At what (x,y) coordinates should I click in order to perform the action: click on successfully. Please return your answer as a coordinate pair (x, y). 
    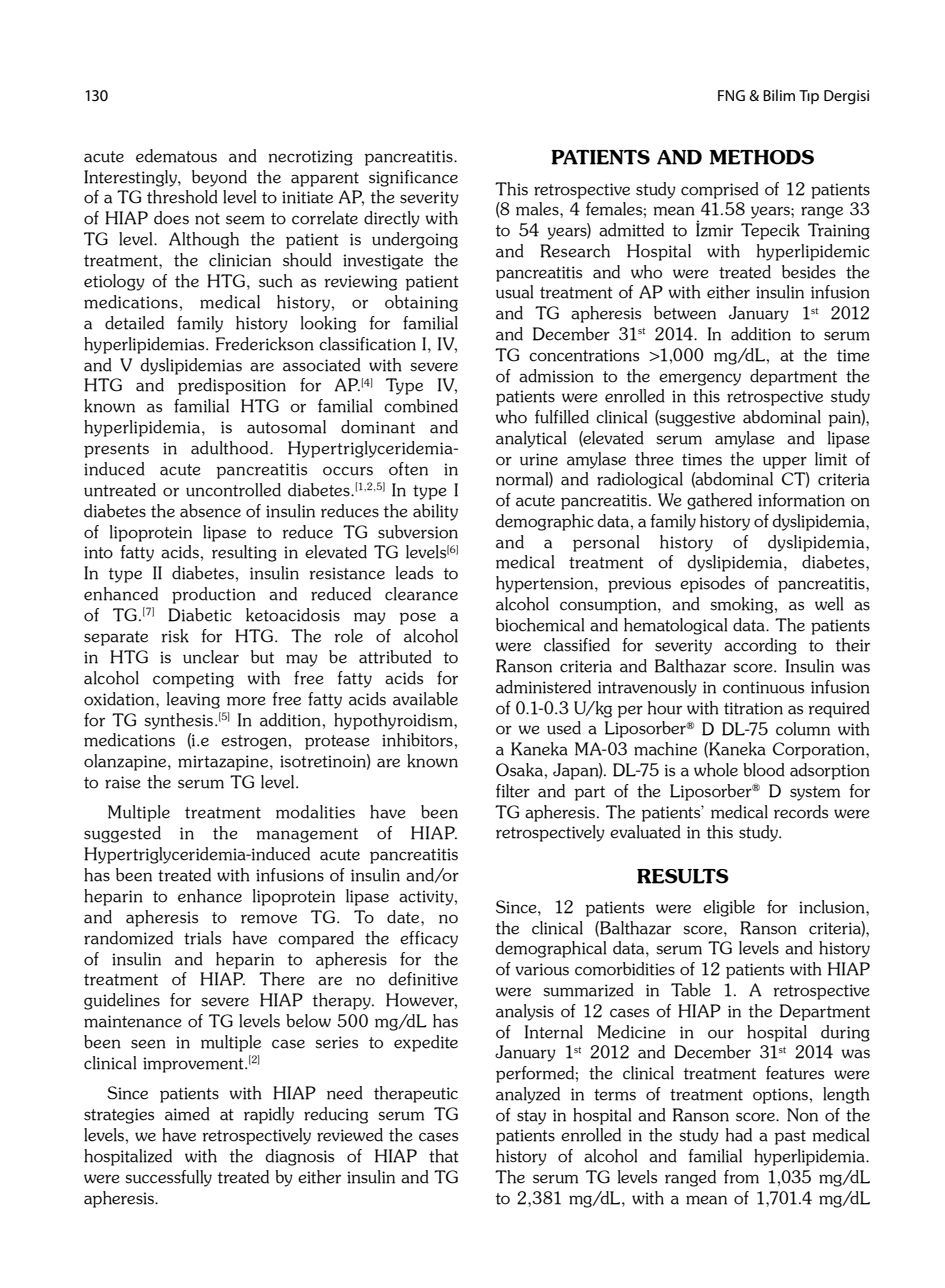
    Looking at the image, I should click on (168, 1178).
